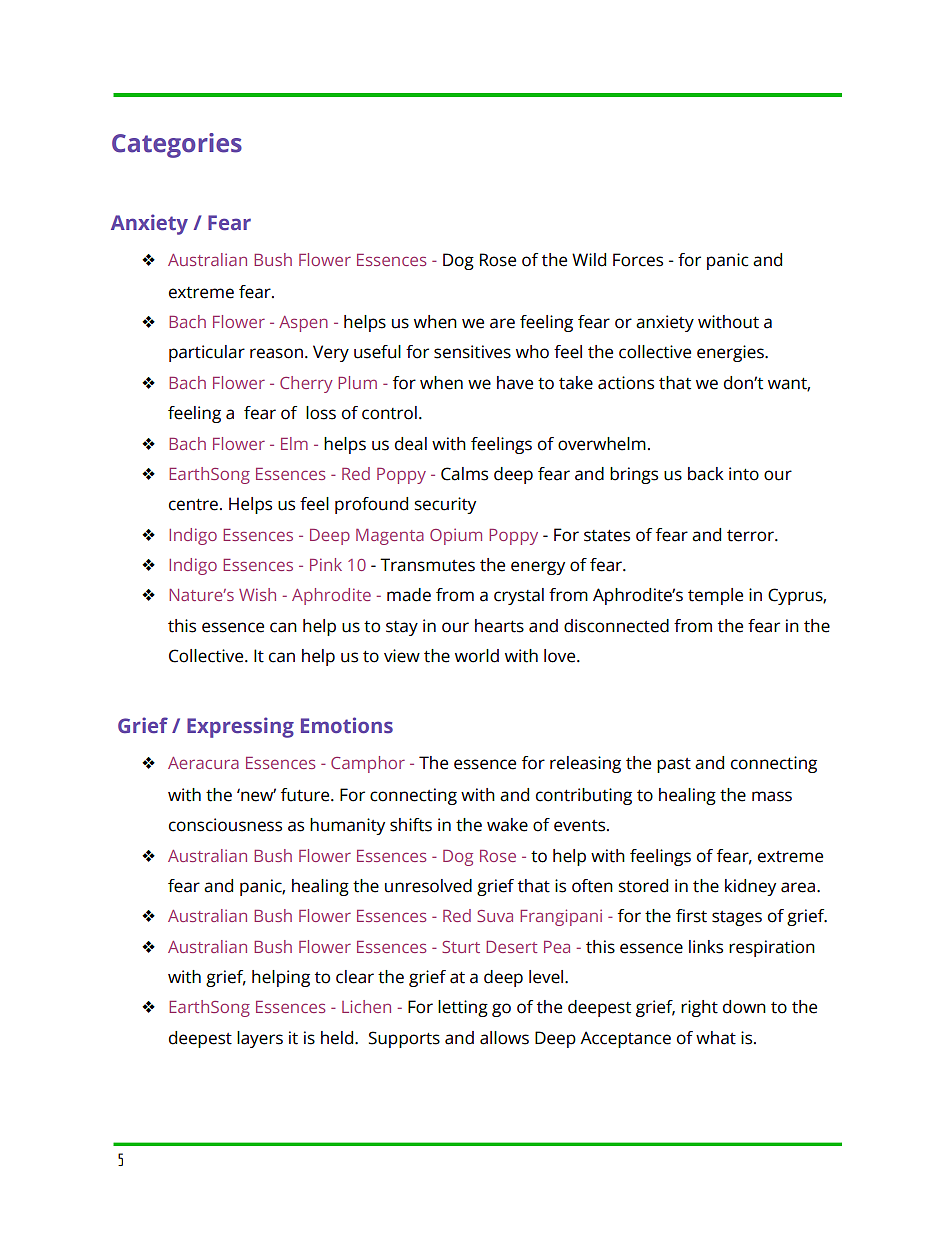 The width and height of the screenshot is (952, 1233). What do you see at coordinates (240, 727) in the screenshot?
I see `Expressing` at bounding box center [240, 727].
